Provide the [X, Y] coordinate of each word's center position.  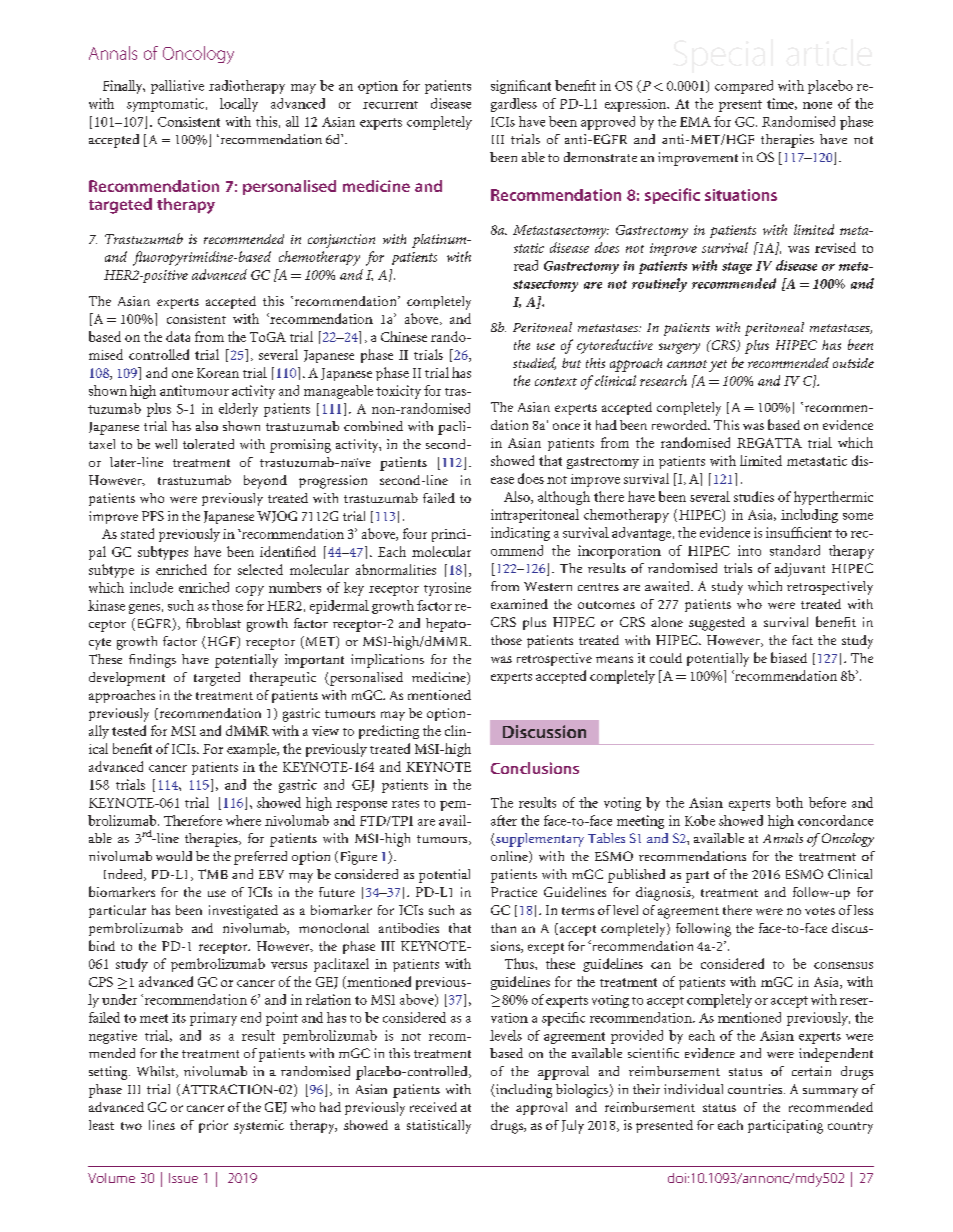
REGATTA [769, 443]
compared [744, 87]
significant [521, 87]
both [789, 802]
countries [756, 1089]
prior [213, 1126]
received [433, 1107]
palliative [177, 87]
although [564, 498]
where [243, 820]
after [504, 820]
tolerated [208, 444]
